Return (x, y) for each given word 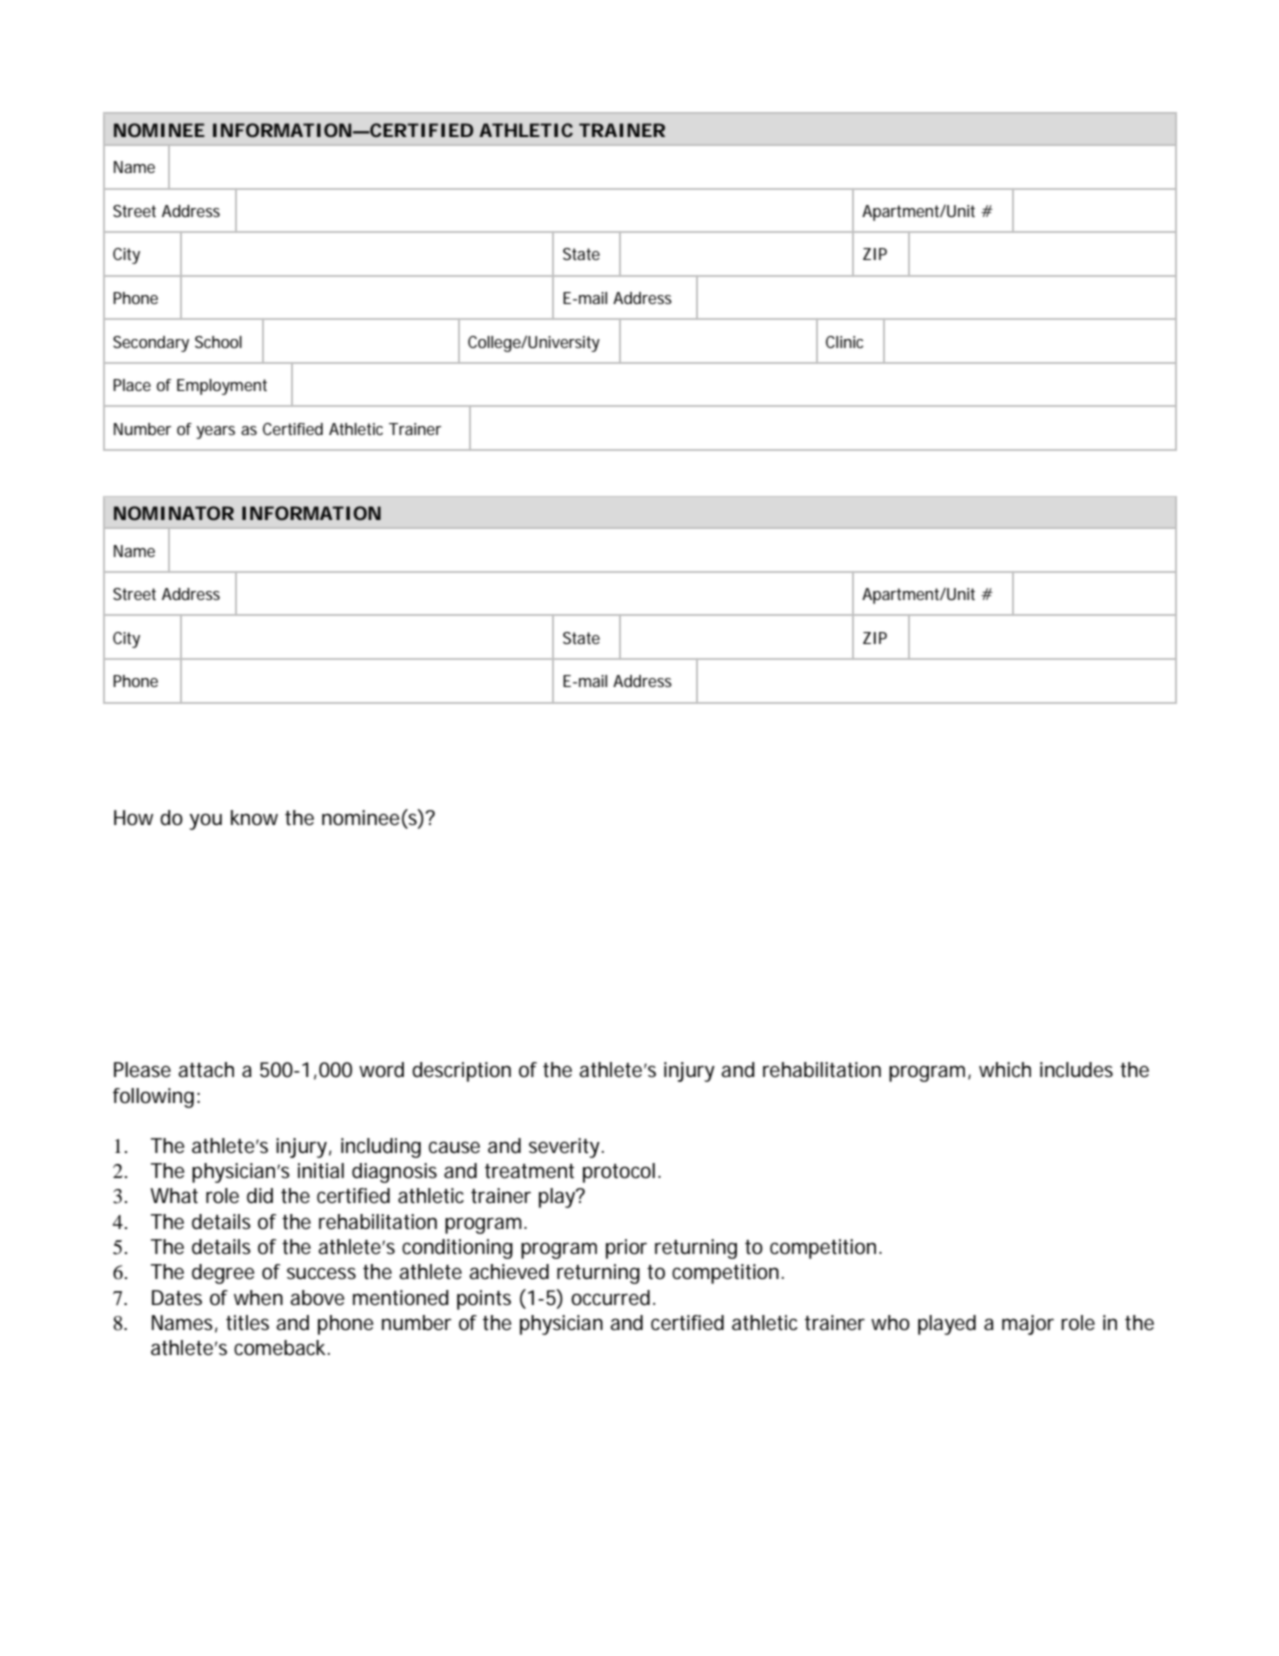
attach (206, 1070)
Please (142, 1070)
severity (566, 1148)
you (205, 821)
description (461, 1072)
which (1005, 1069)
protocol (619, 1173)
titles (247, 1323)
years (215, 432)
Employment (222, 387)
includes (1076, 1070)
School (218, 342)
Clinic (844, 342)
